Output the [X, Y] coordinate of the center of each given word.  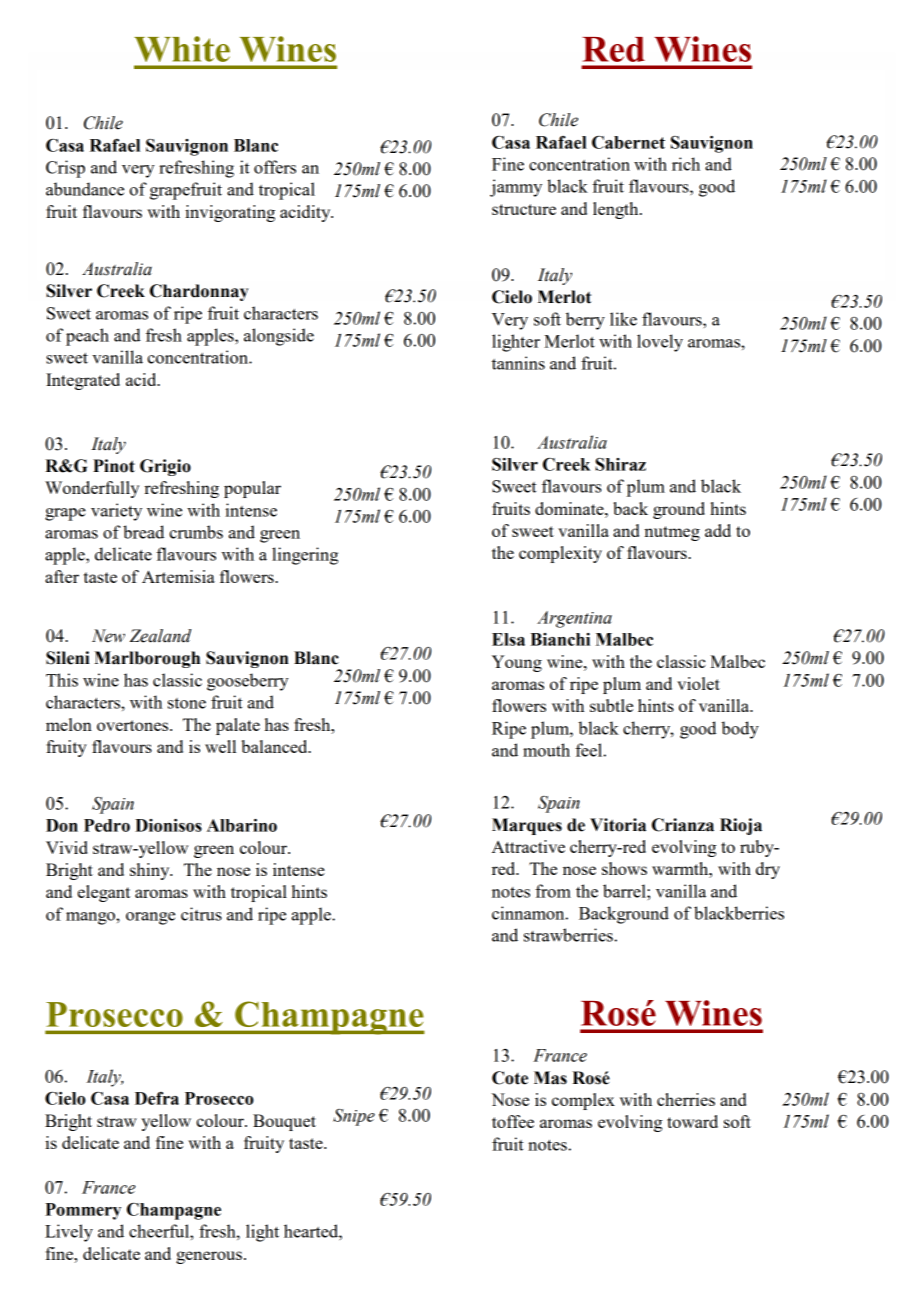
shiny [151, 871]
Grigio [165, 467]
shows [624, 868]
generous [209, 1257]
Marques [527, 826]
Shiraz [620, 464]
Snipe [354, 1117]
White [182, 49]
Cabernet [628, 142]
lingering [305, 556]
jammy [516, 188]
